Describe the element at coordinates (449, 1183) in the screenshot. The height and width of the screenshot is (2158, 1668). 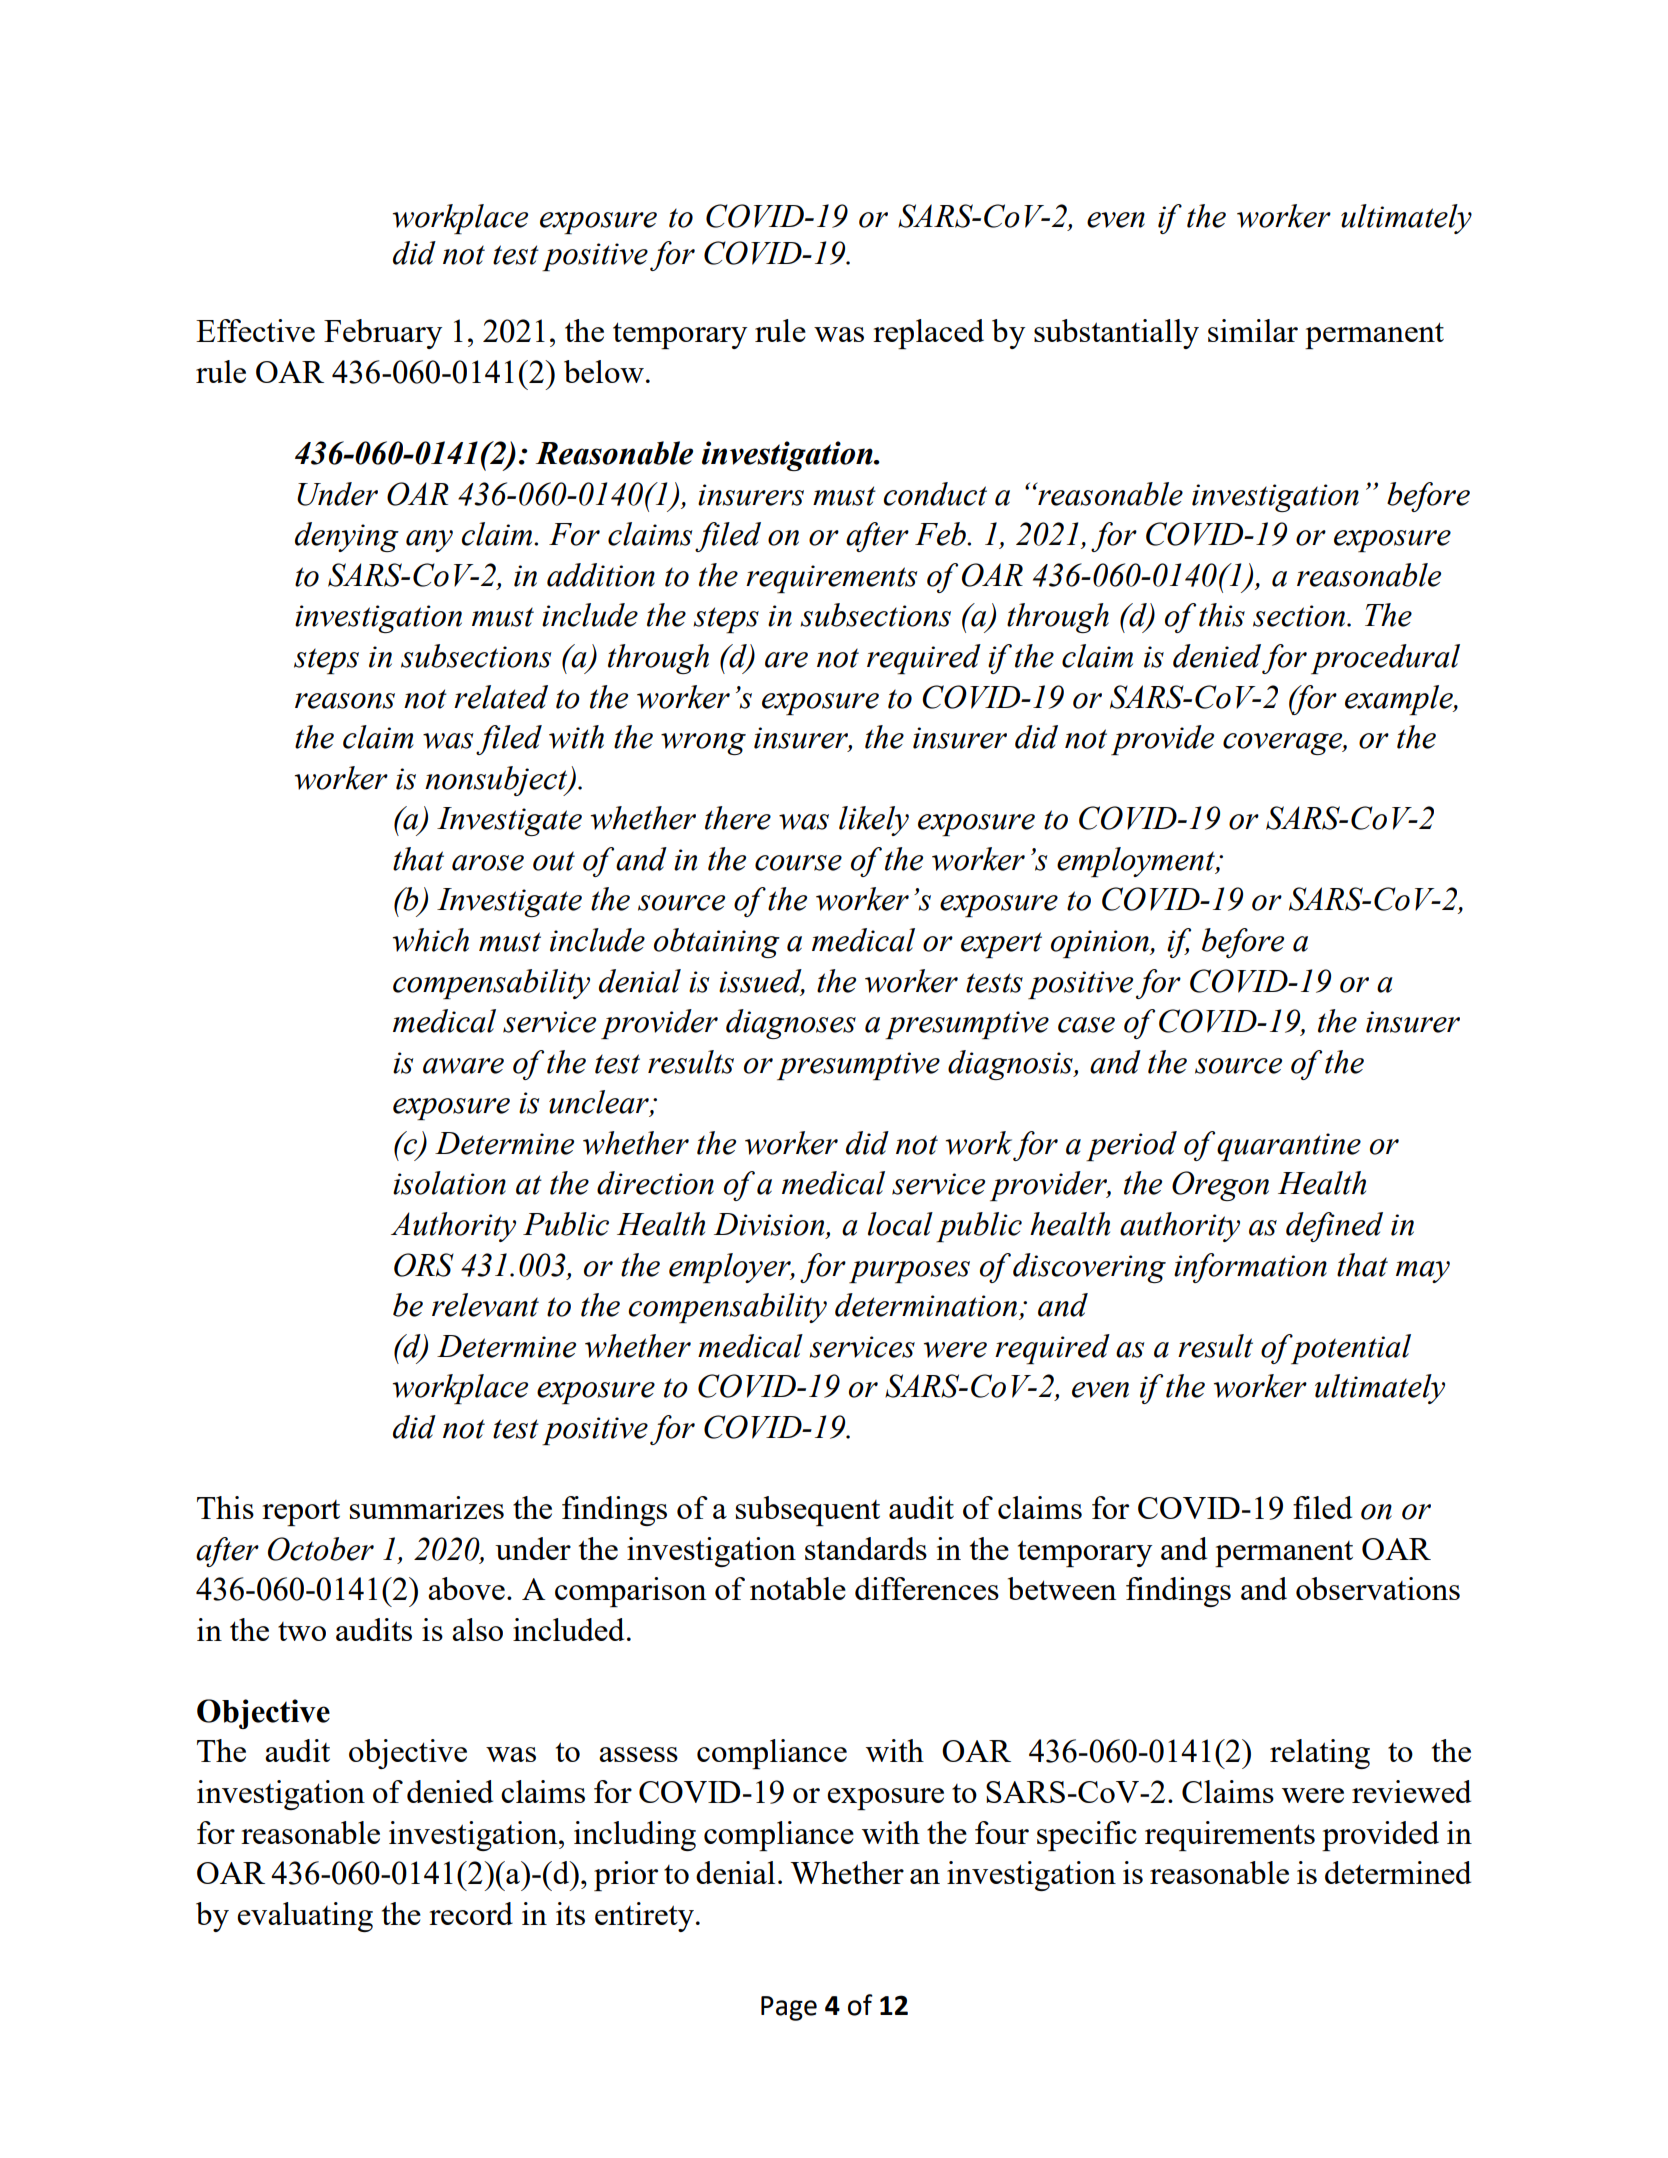
I see `isolation` at that location.
